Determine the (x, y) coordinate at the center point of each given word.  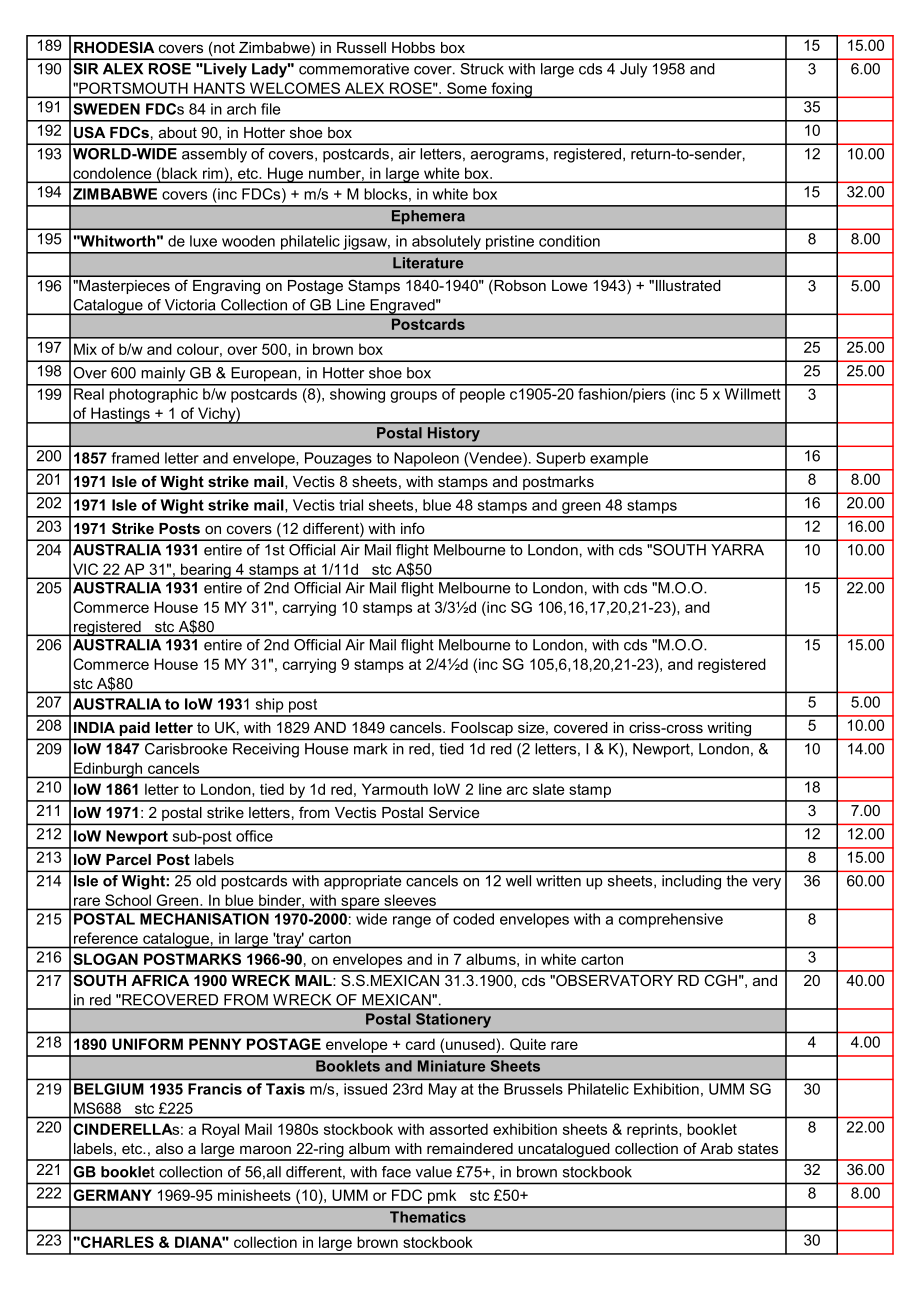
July (633, 70)
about (178, 132)
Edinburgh (108, 770)
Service (454, 812)
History (454, 434)
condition (569, 241)
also (169, 1148)
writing (729, 730)
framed (135, 458)
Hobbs (413, 47)
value (434, 1172)
